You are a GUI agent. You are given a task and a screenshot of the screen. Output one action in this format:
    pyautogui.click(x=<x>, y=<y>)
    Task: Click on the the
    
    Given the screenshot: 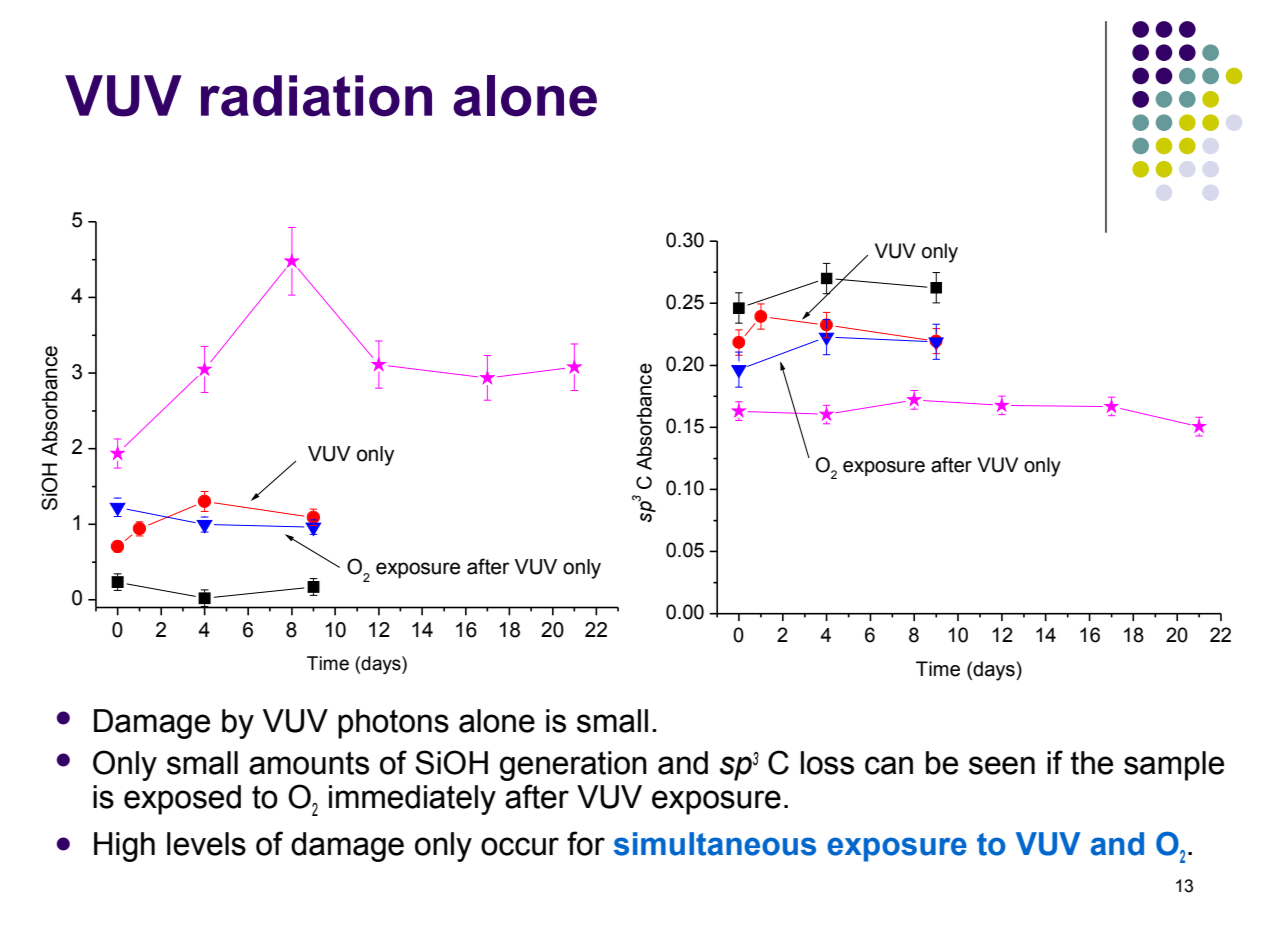 What is the action you would take?
    pyautogui.click(x=1091, y=763)
